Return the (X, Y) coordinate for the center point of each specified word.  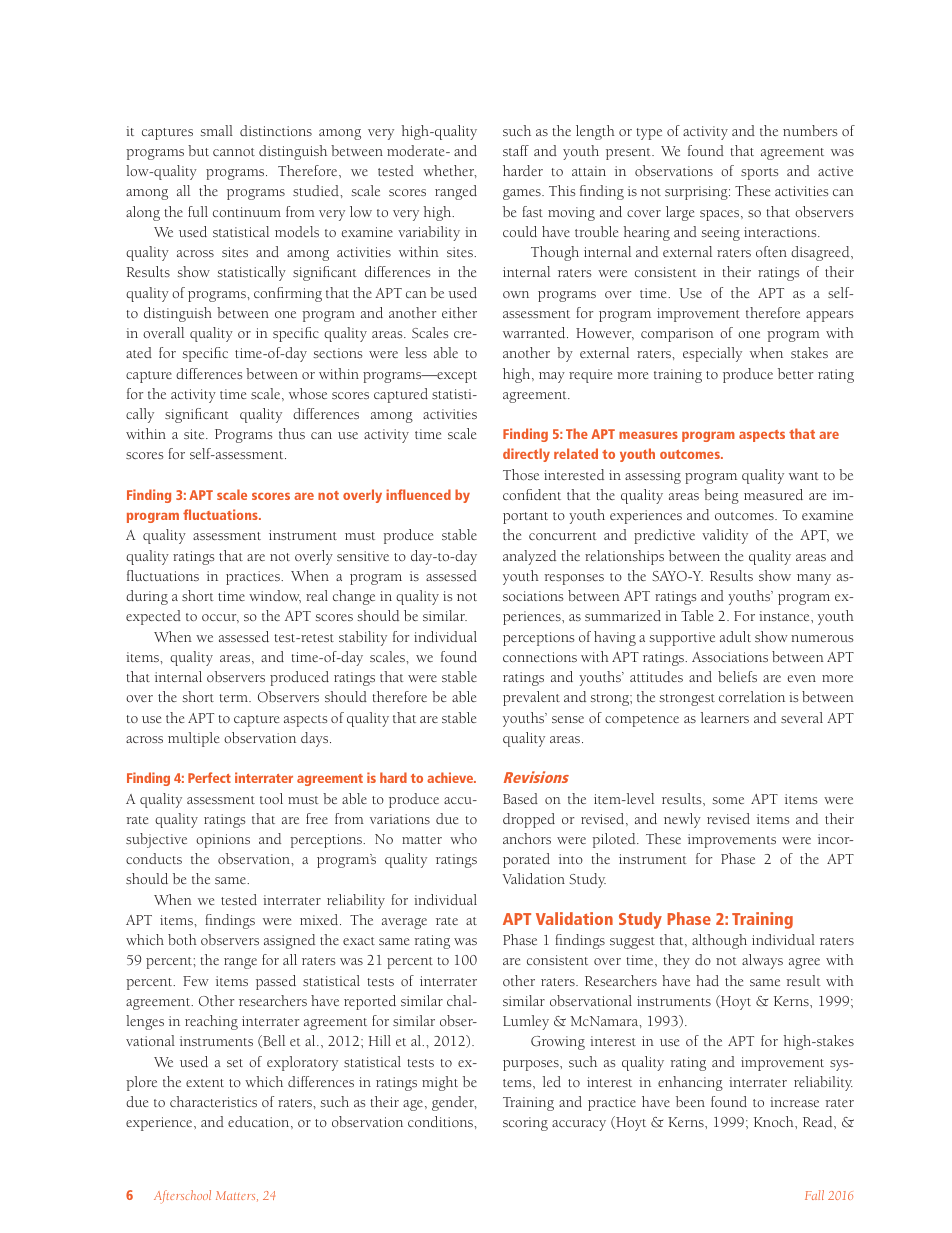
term (235, 698)
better (795, 373)
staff (516, 150)
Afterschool (182, 1197)
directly (526, 455)
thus (292, 433)
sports (759, 174)
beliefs (737, 676)
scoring (525, 1124)
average (404, 923)
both (182, 939)
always (762, 961)
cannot (234, 152)
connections (540, 657)
